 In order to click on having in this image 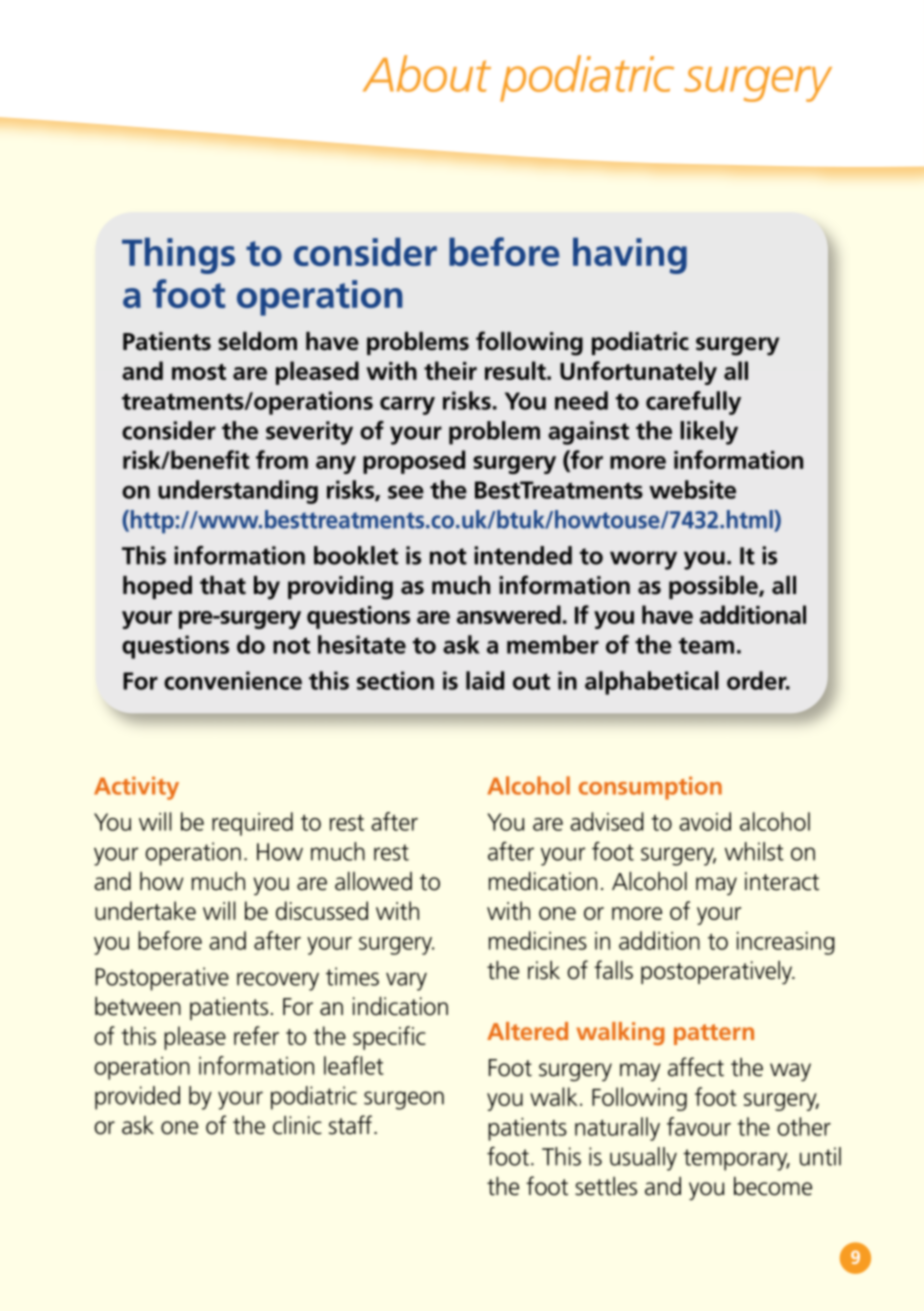, I will do `click(630, 255)`.
